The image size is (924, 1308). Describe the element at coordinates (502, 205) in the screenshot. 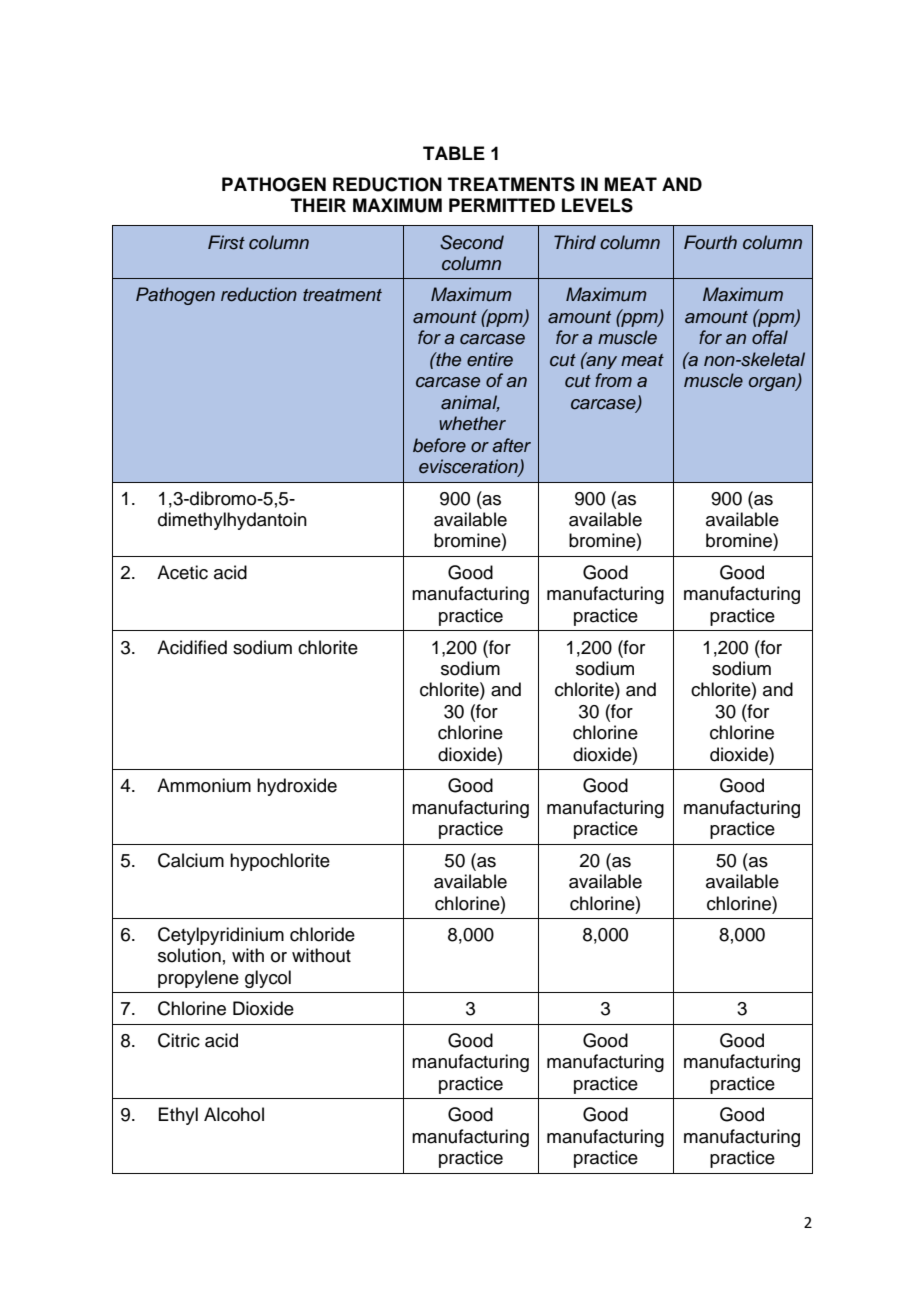

I see `PERMITTED` at that location.
